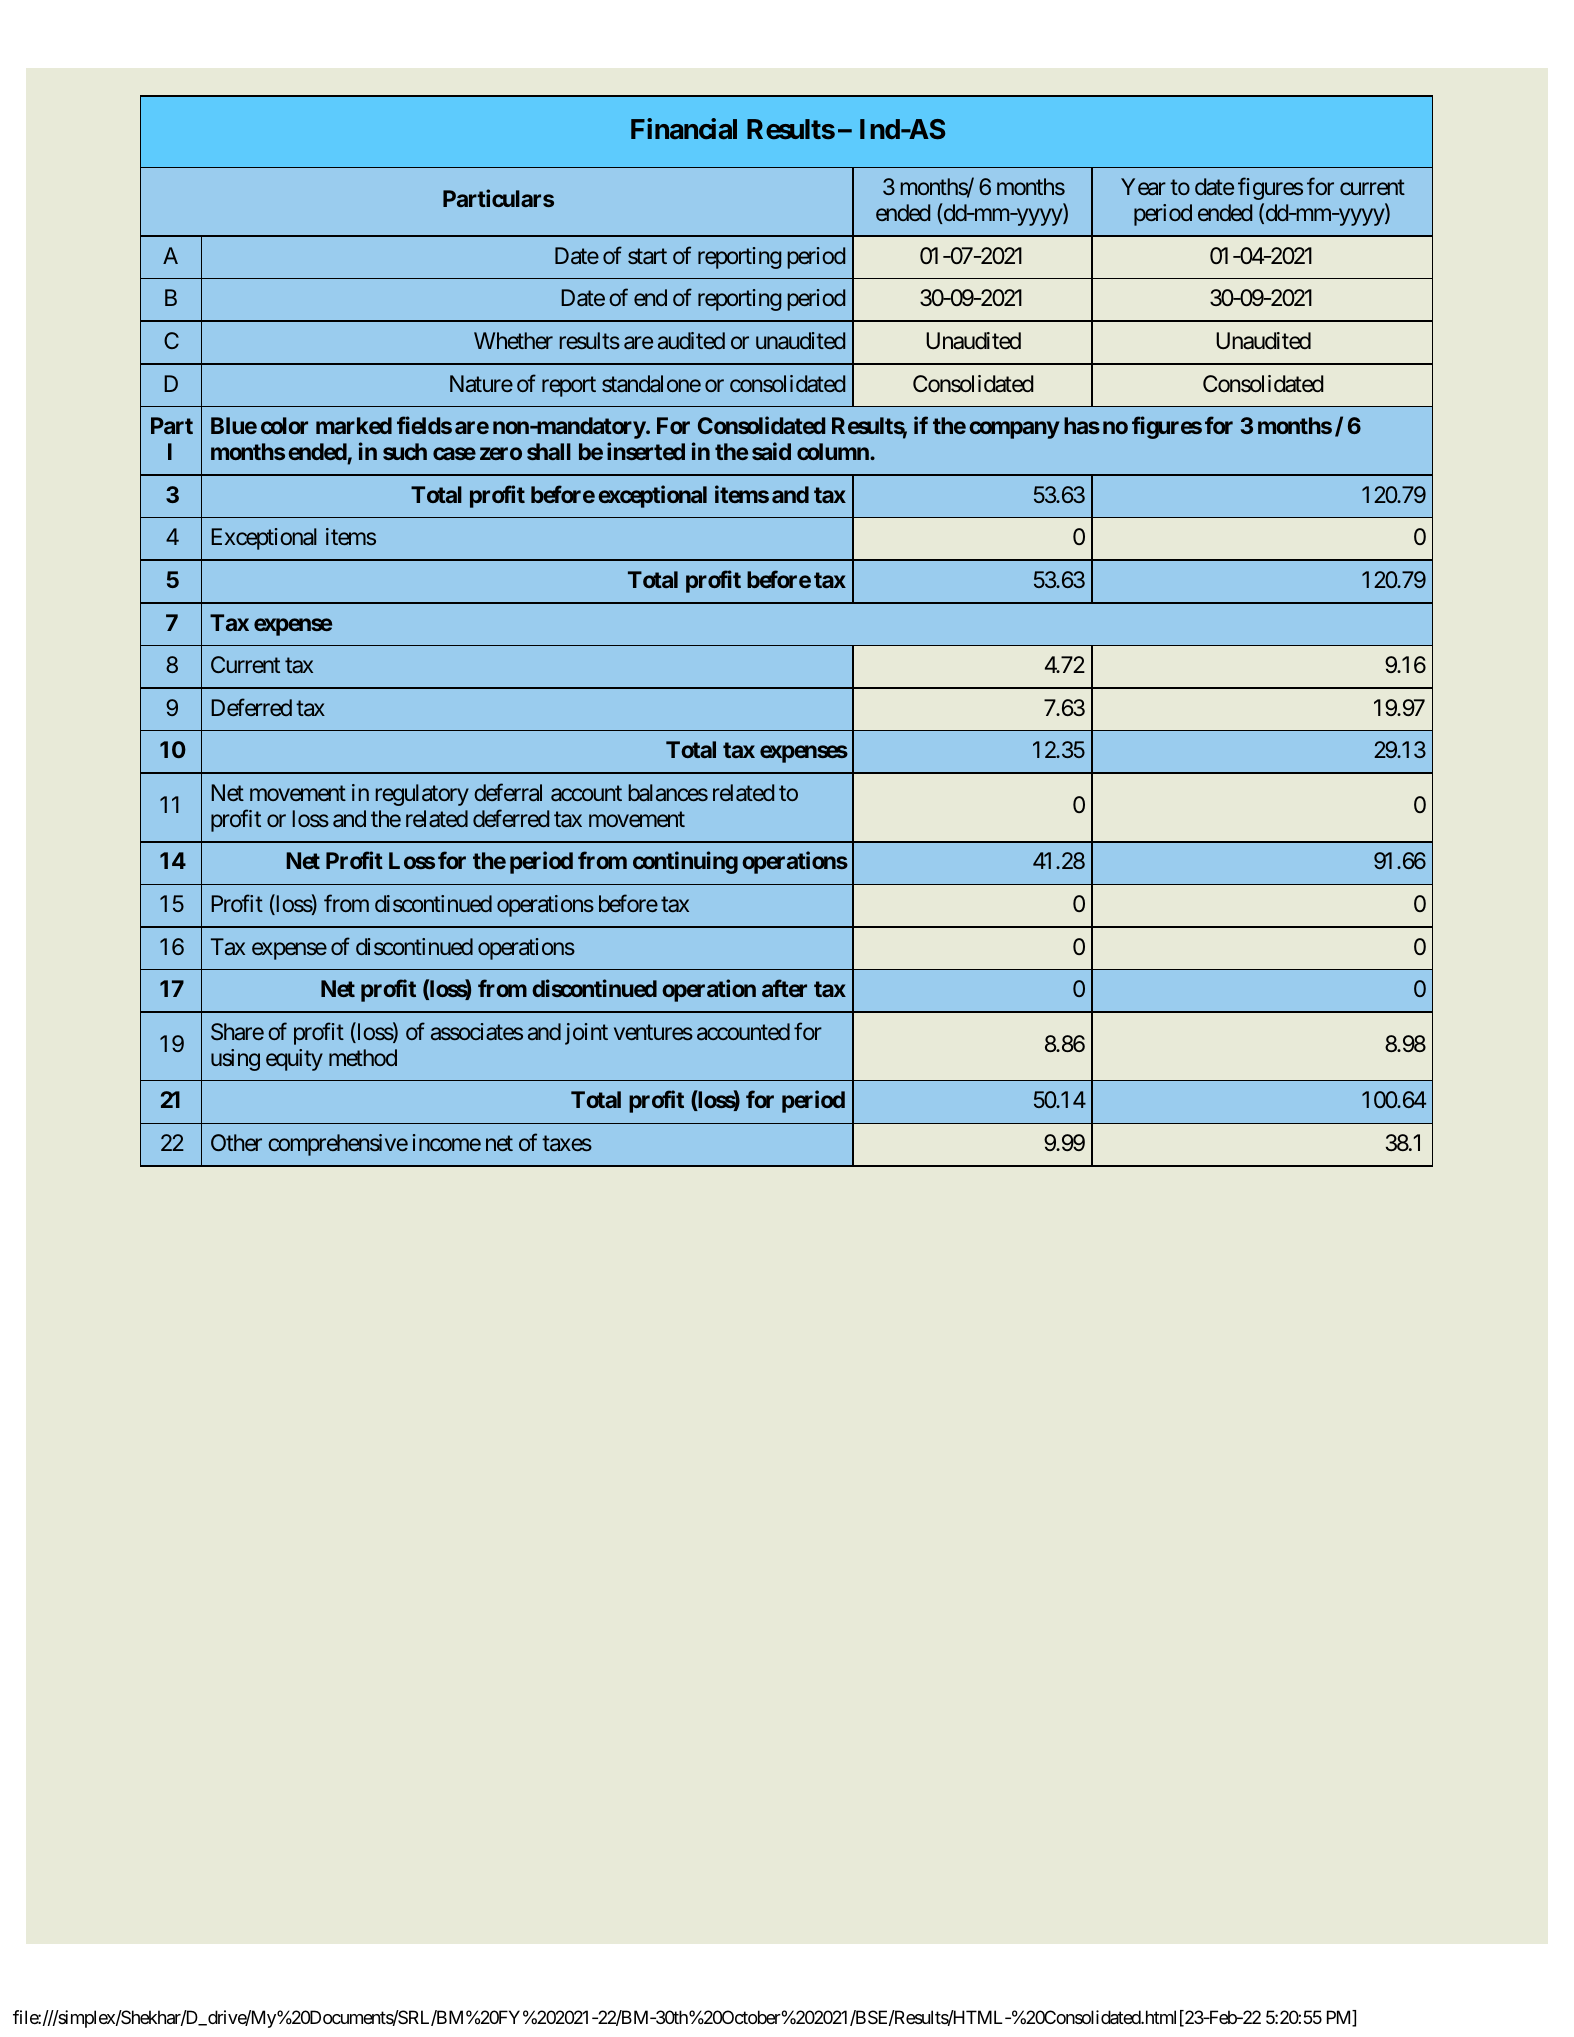  What do you see at coordinates (684, 129) in the screenshot?
I see `Financial` at bounding box center [684, 129].
